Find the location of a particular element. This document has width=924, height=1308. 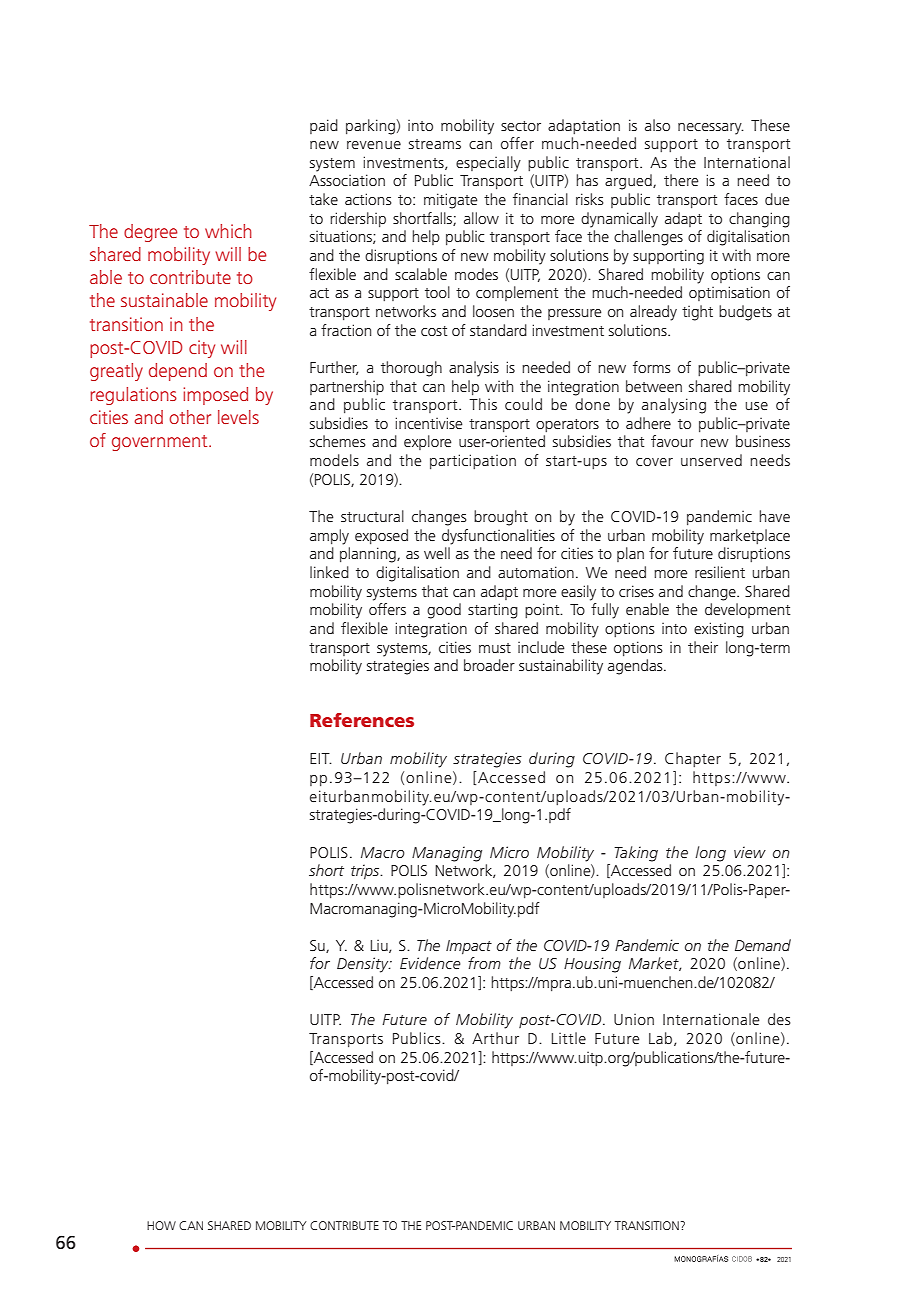

References is located at coordinates (362, 720).
